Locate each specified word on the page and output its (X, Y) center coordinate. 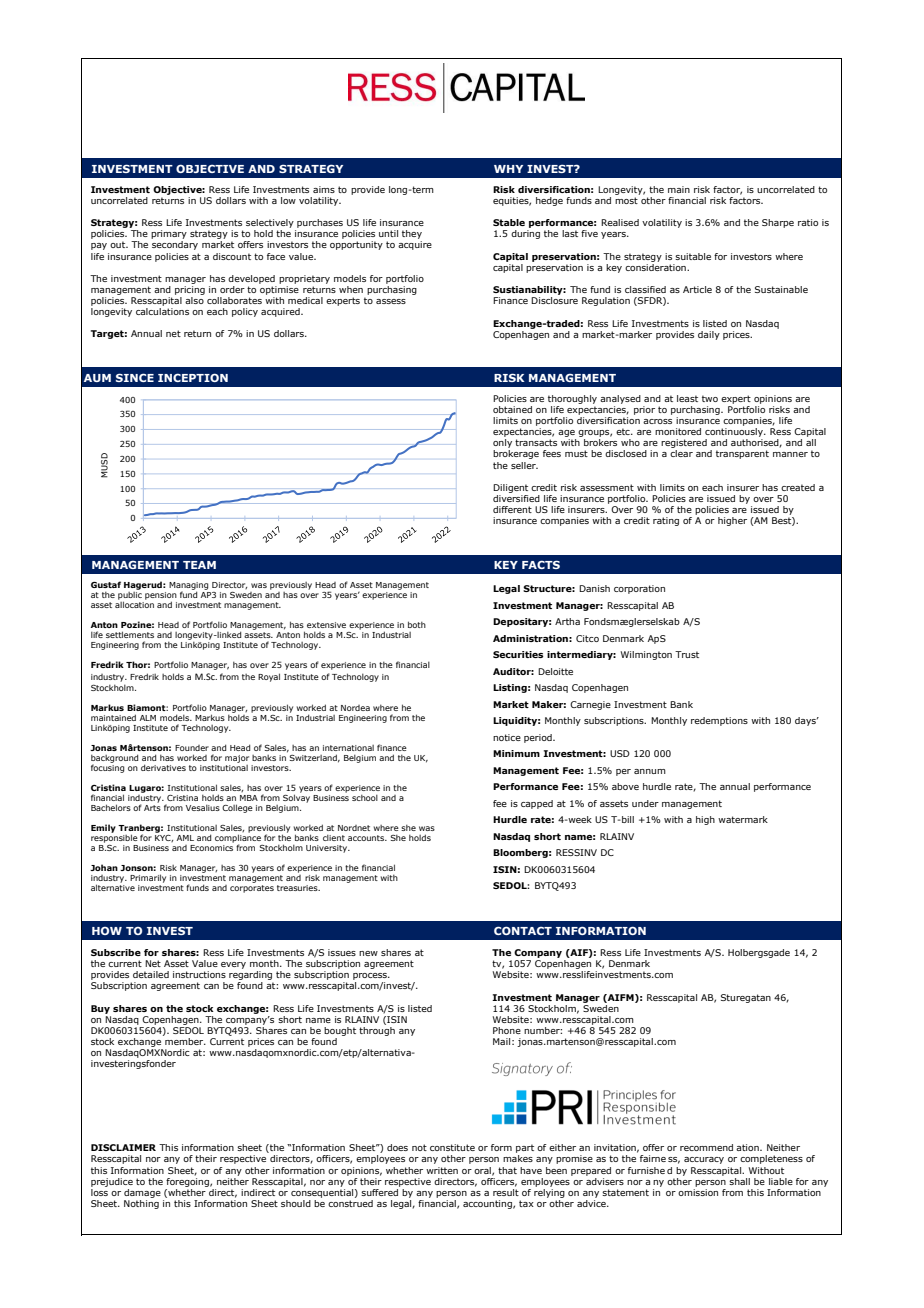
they (412, 234)
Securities (518, 654)
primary (169, 234)
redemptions (719, 721)
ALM (148, 718)
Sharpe (778, 223)
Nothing (141, 1204)
